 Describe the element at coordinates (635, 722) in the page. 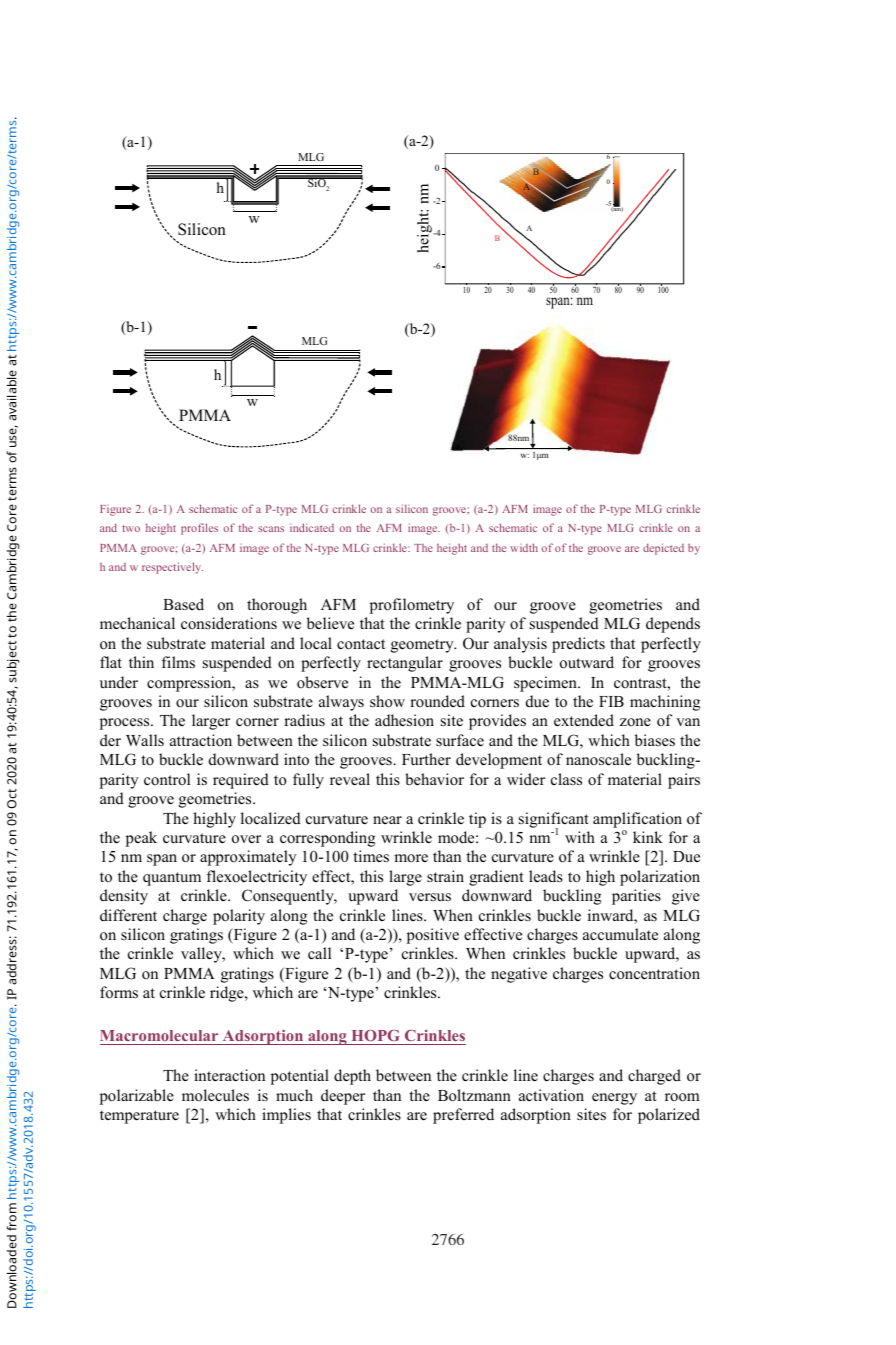

I see `zone` at that location.
